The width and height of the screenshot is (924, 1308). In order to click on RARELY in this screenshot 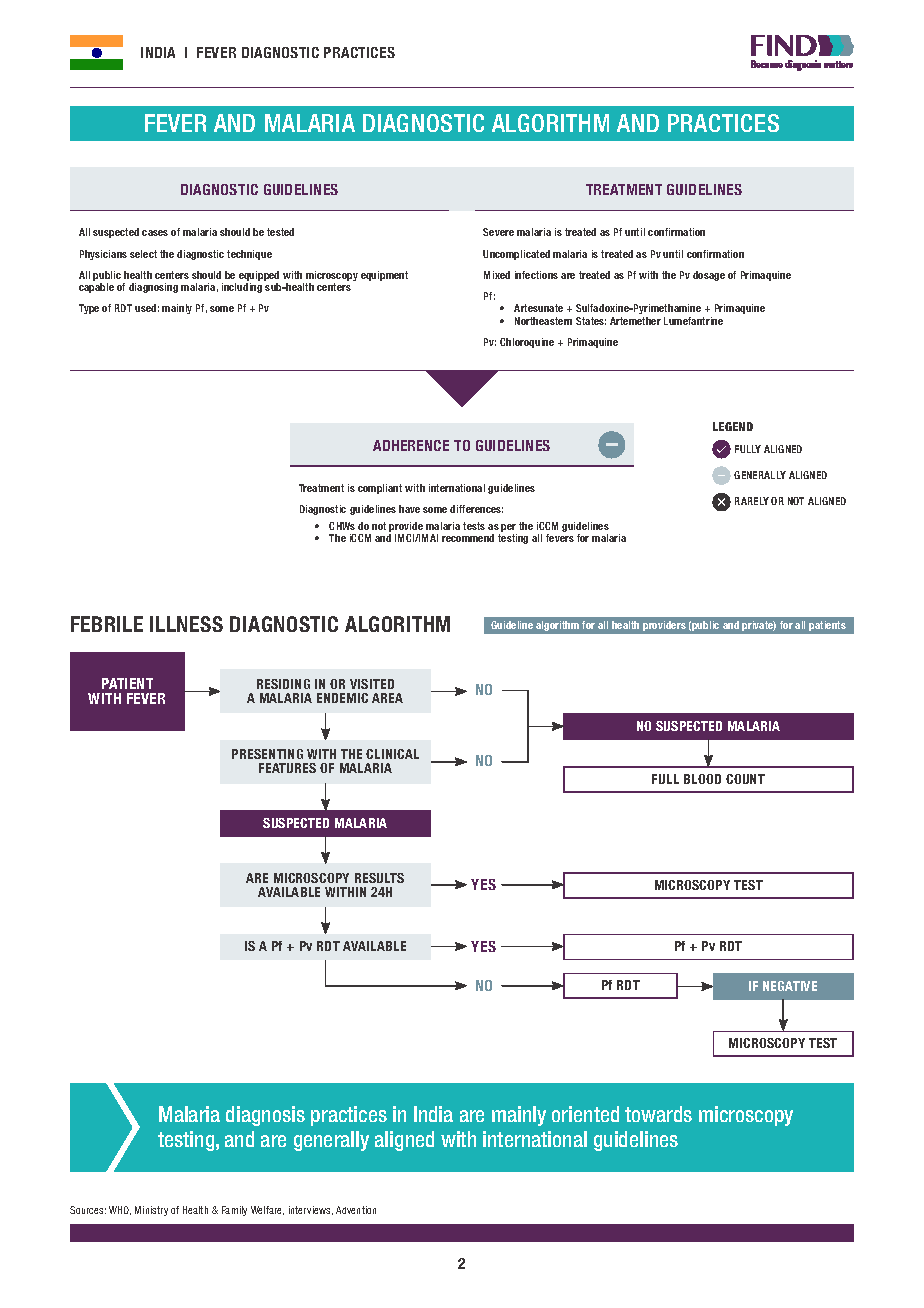, I will do `click(752, 501)`.
